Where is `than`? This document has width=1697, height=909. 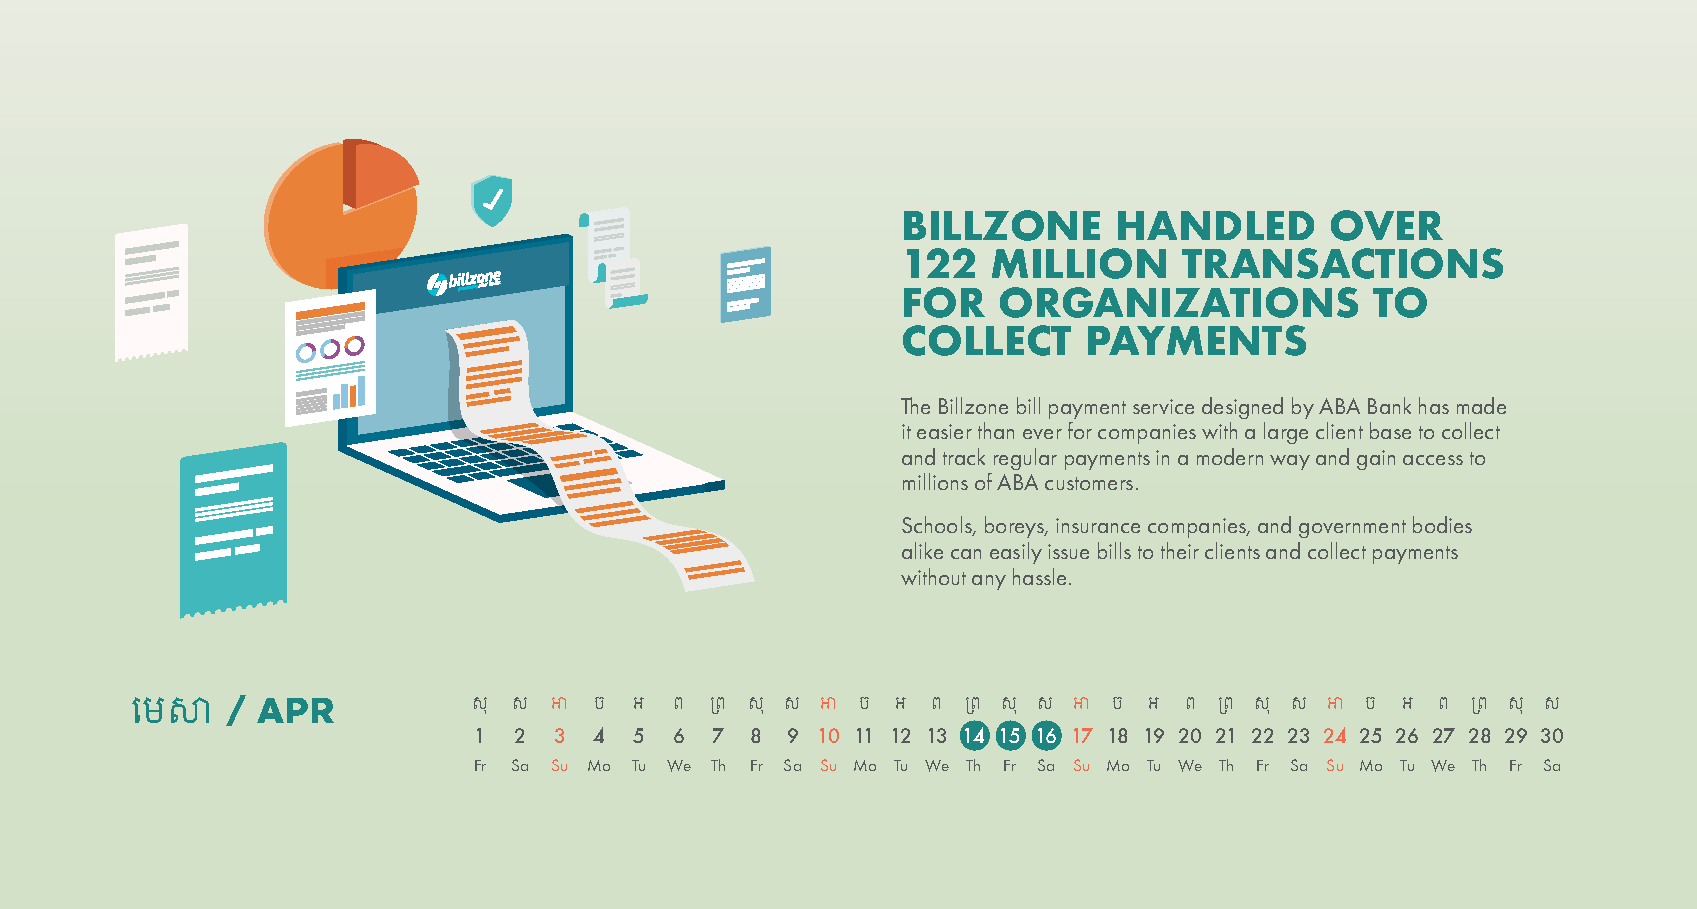
than is located at coordinates (996, 430).
